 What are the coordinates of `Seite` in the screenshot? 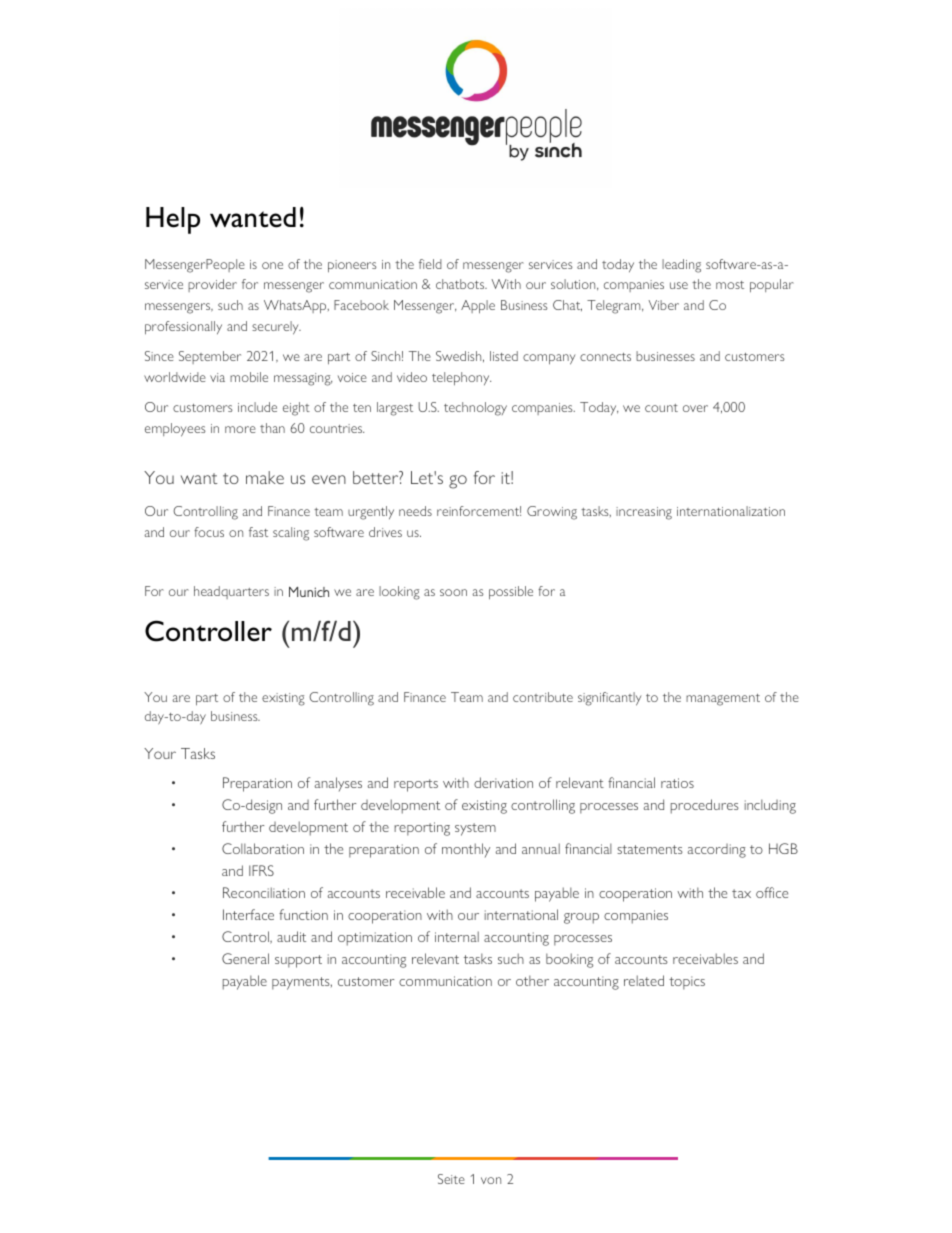 It's located at (451, 1179).
